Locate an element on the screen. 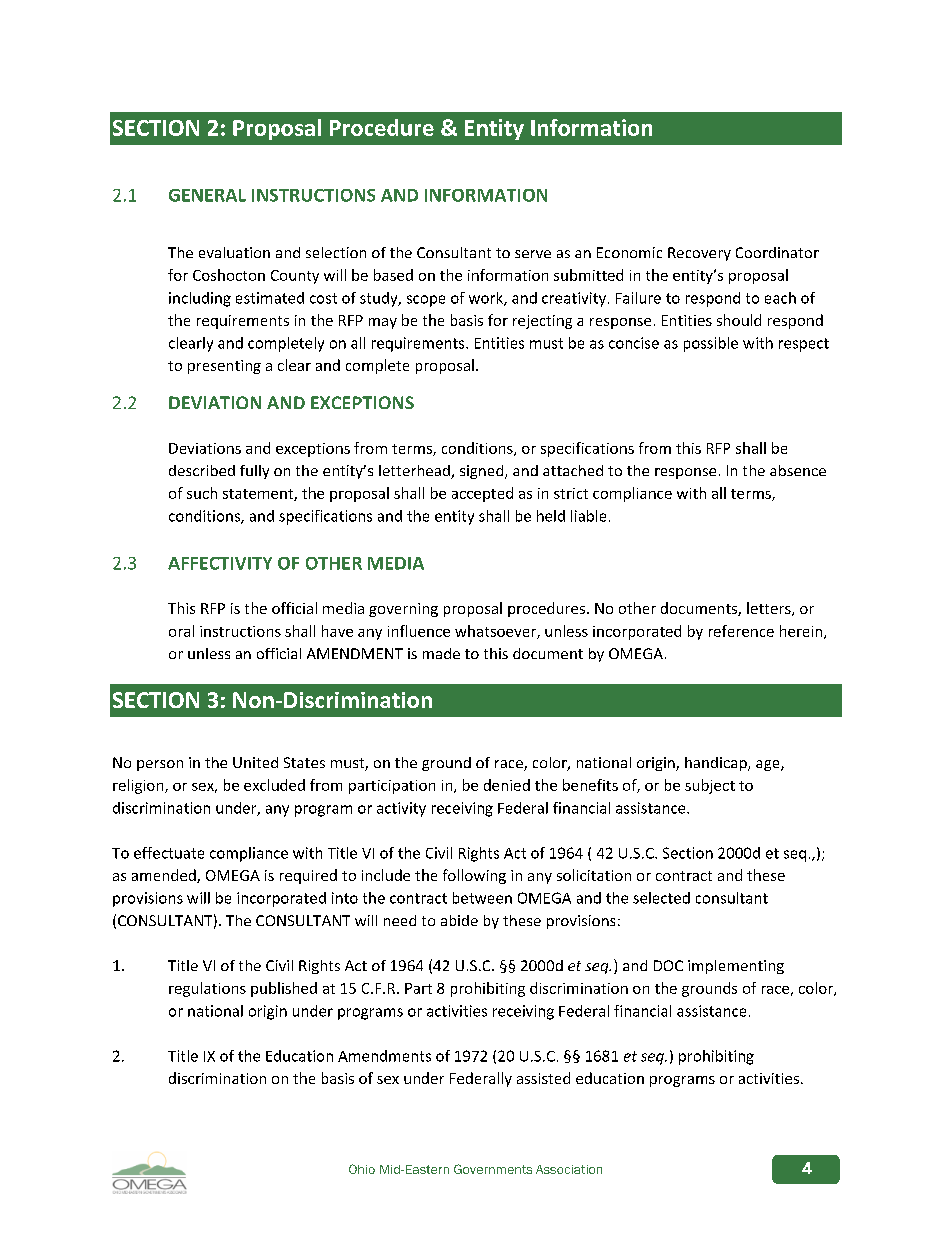 The image size is (952, 1233). reference is located at coordinates (741, 631).
